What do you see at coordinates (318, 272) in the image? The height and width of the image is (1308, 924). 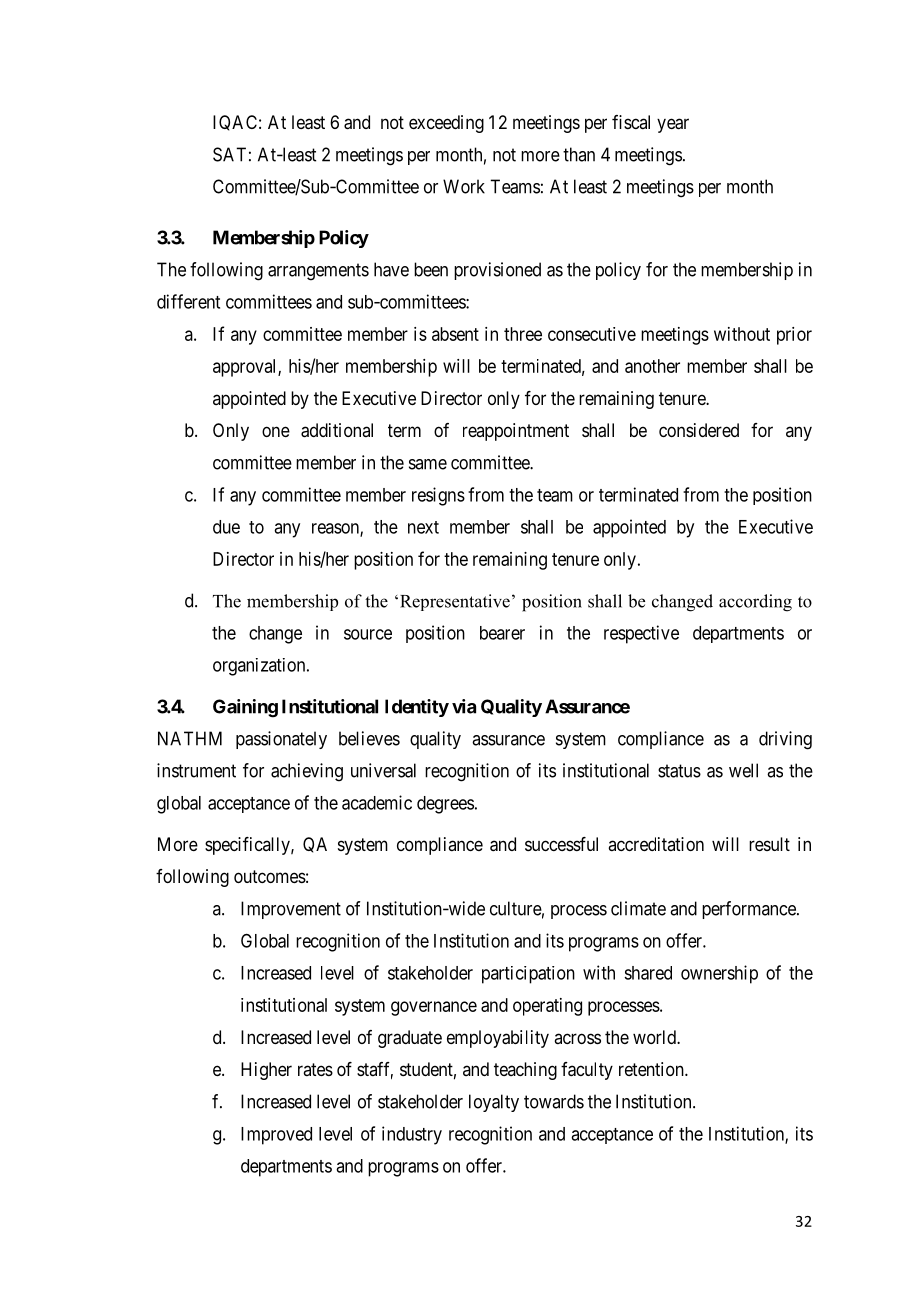 I see `arrangements` at bounding box center [318, 272].
